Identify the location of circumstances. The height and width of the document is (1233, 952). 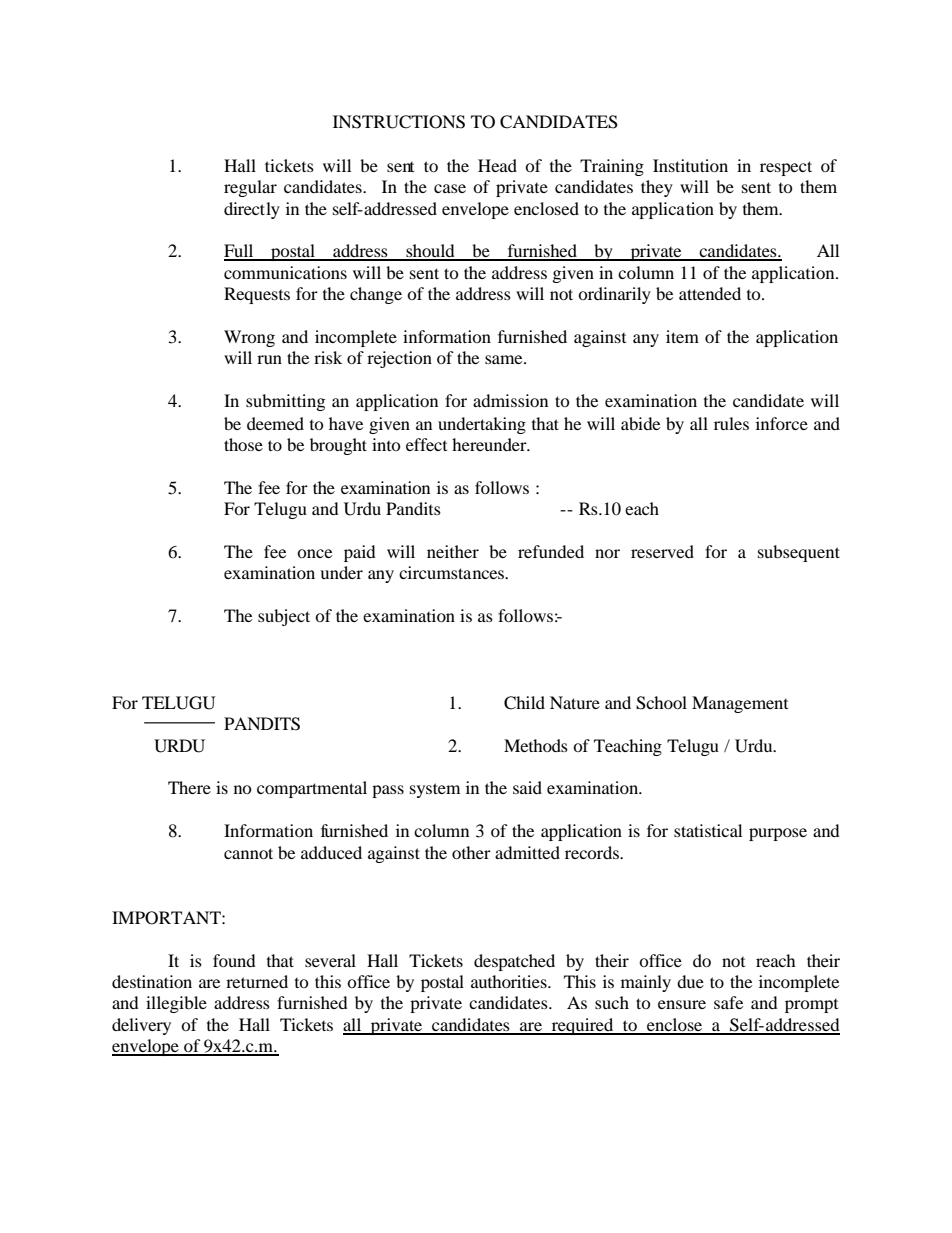
(452, 572).
